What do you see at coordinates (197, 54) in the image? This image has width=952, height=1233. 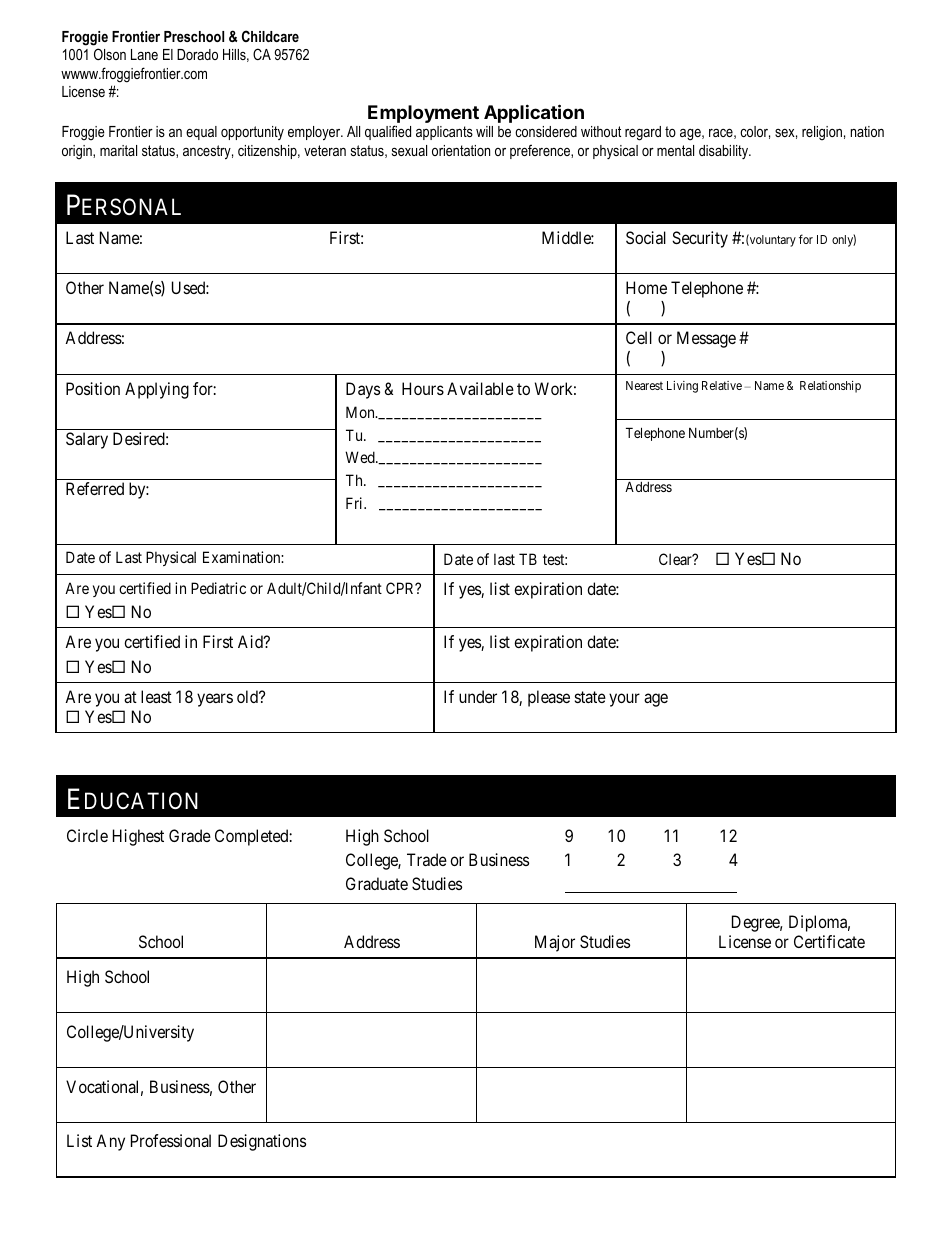 I see `Dorado` at bounding box center [197, 54].
